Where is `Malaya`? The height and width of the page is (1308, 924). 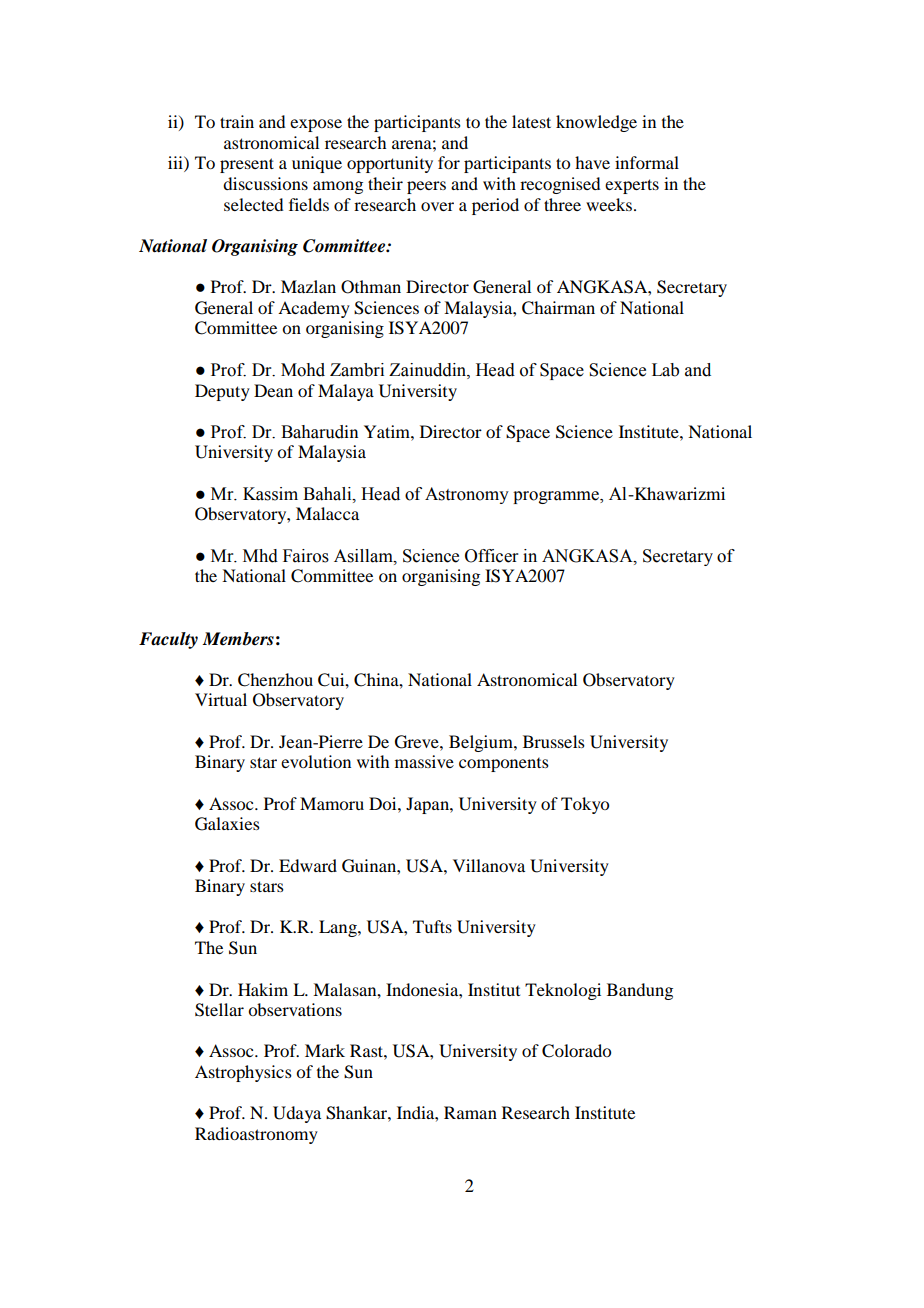 Malaya is located at coordinates (346, 392).
